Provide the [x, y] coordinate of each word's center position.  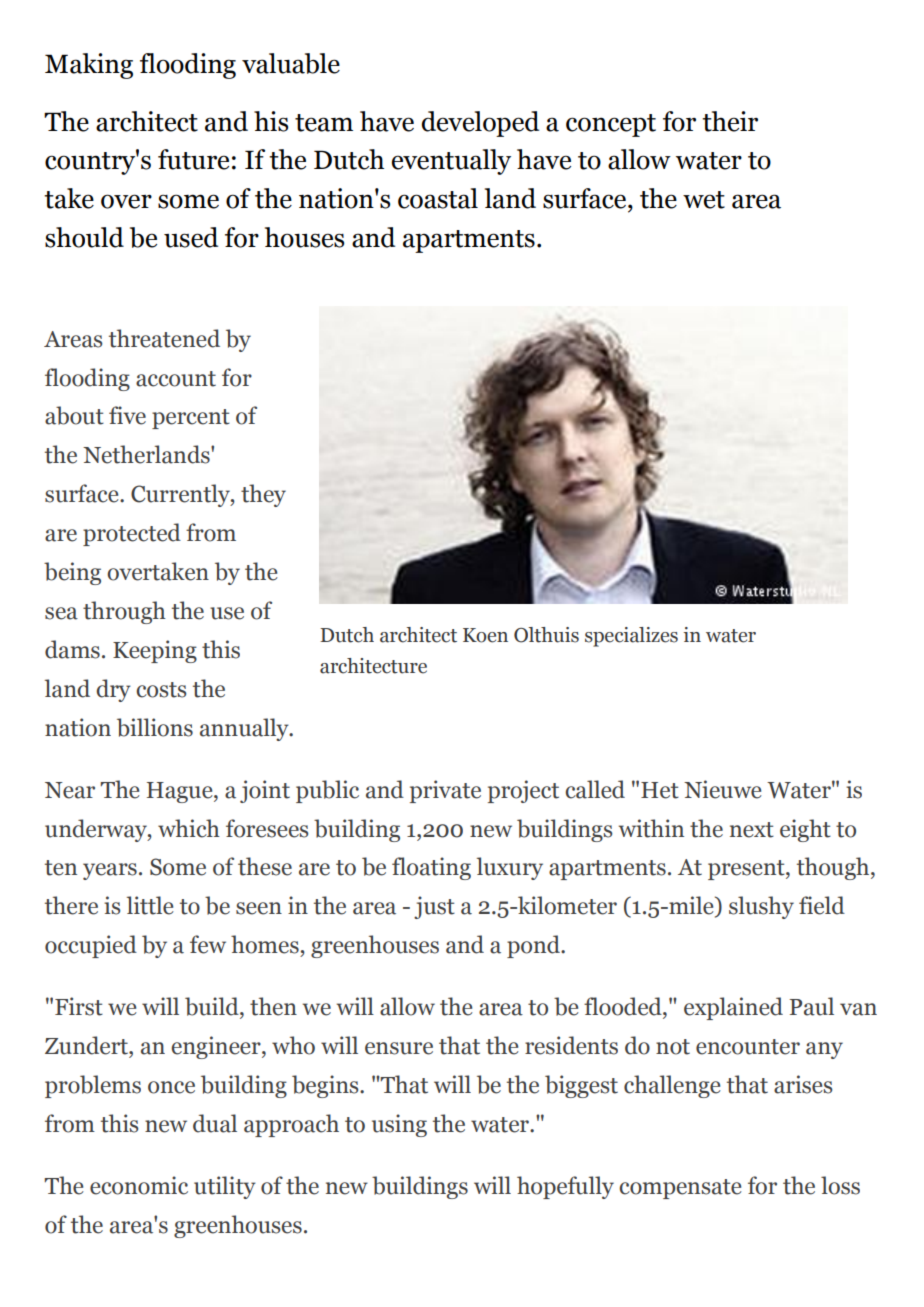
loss [840, 1185]
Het [660, 790]
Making [89, 66]
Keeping [155, 651]
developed [480, 124]
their [730, 121]
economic [139, 1185]
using [399, 1125]
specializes [631, 637]
